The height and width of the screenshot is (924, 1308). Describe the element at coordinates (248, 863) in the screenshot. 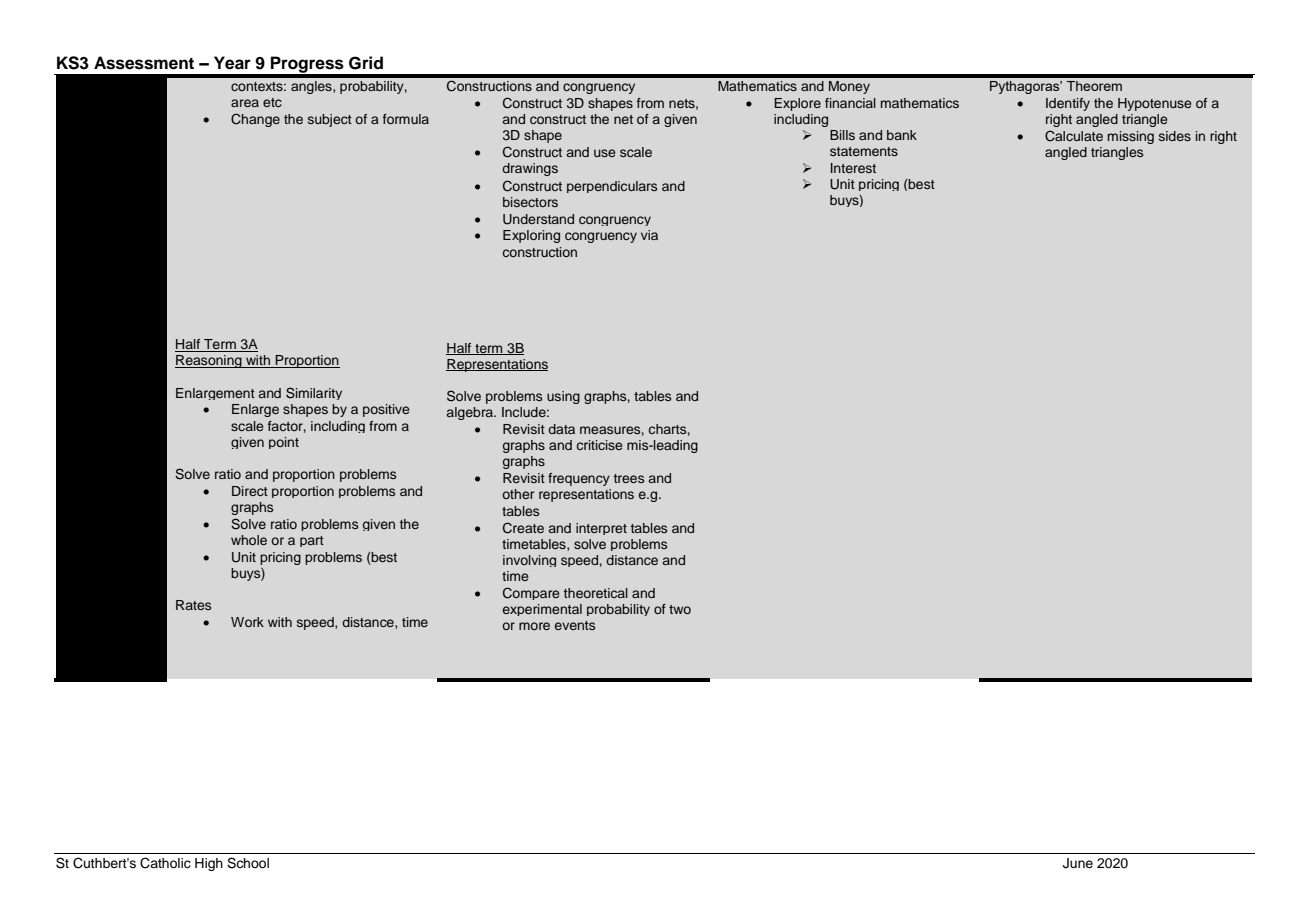

I see `School` at that location.
